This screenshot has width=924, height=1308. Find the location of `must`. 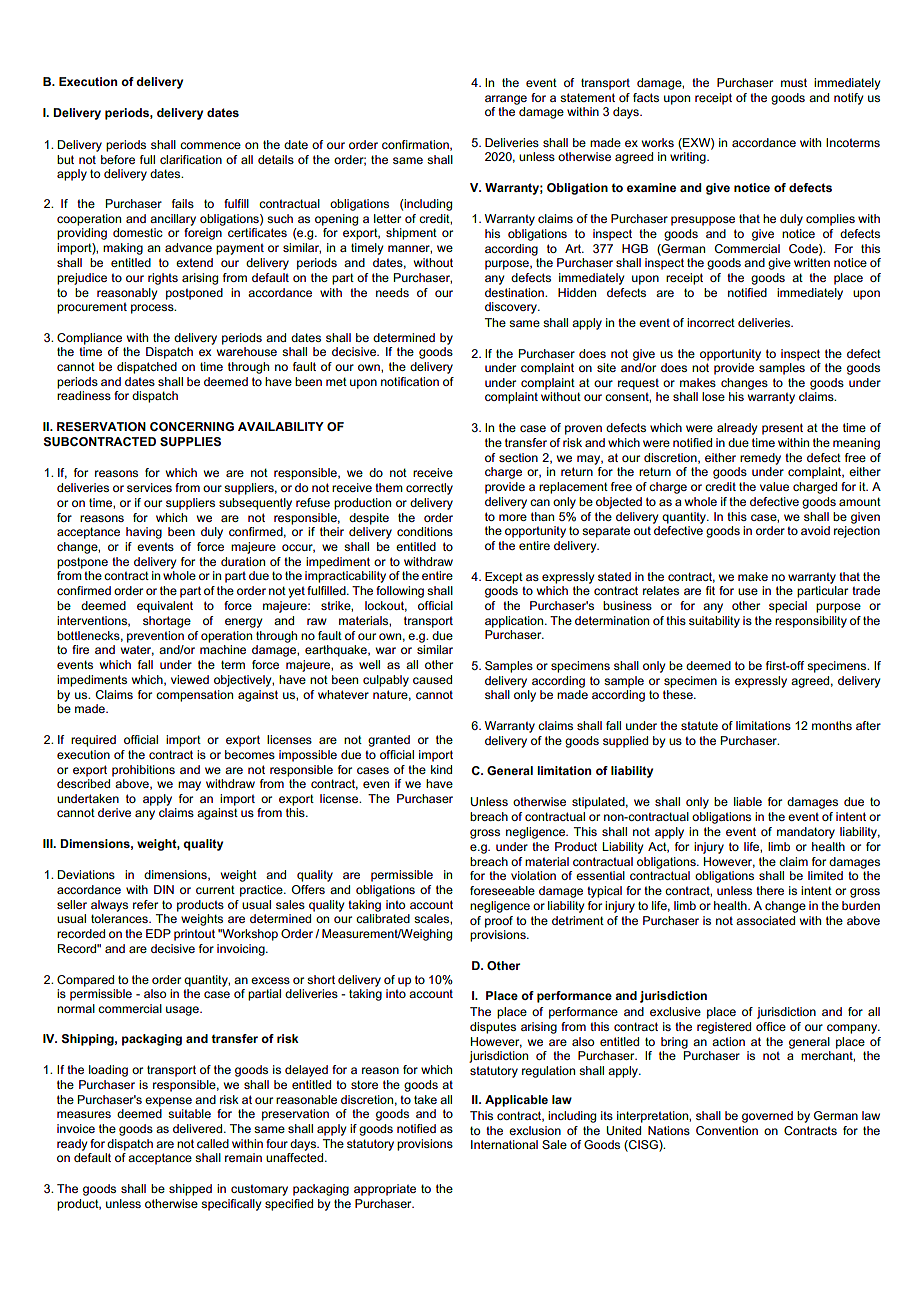

must is located at coordinates (794, 82).
